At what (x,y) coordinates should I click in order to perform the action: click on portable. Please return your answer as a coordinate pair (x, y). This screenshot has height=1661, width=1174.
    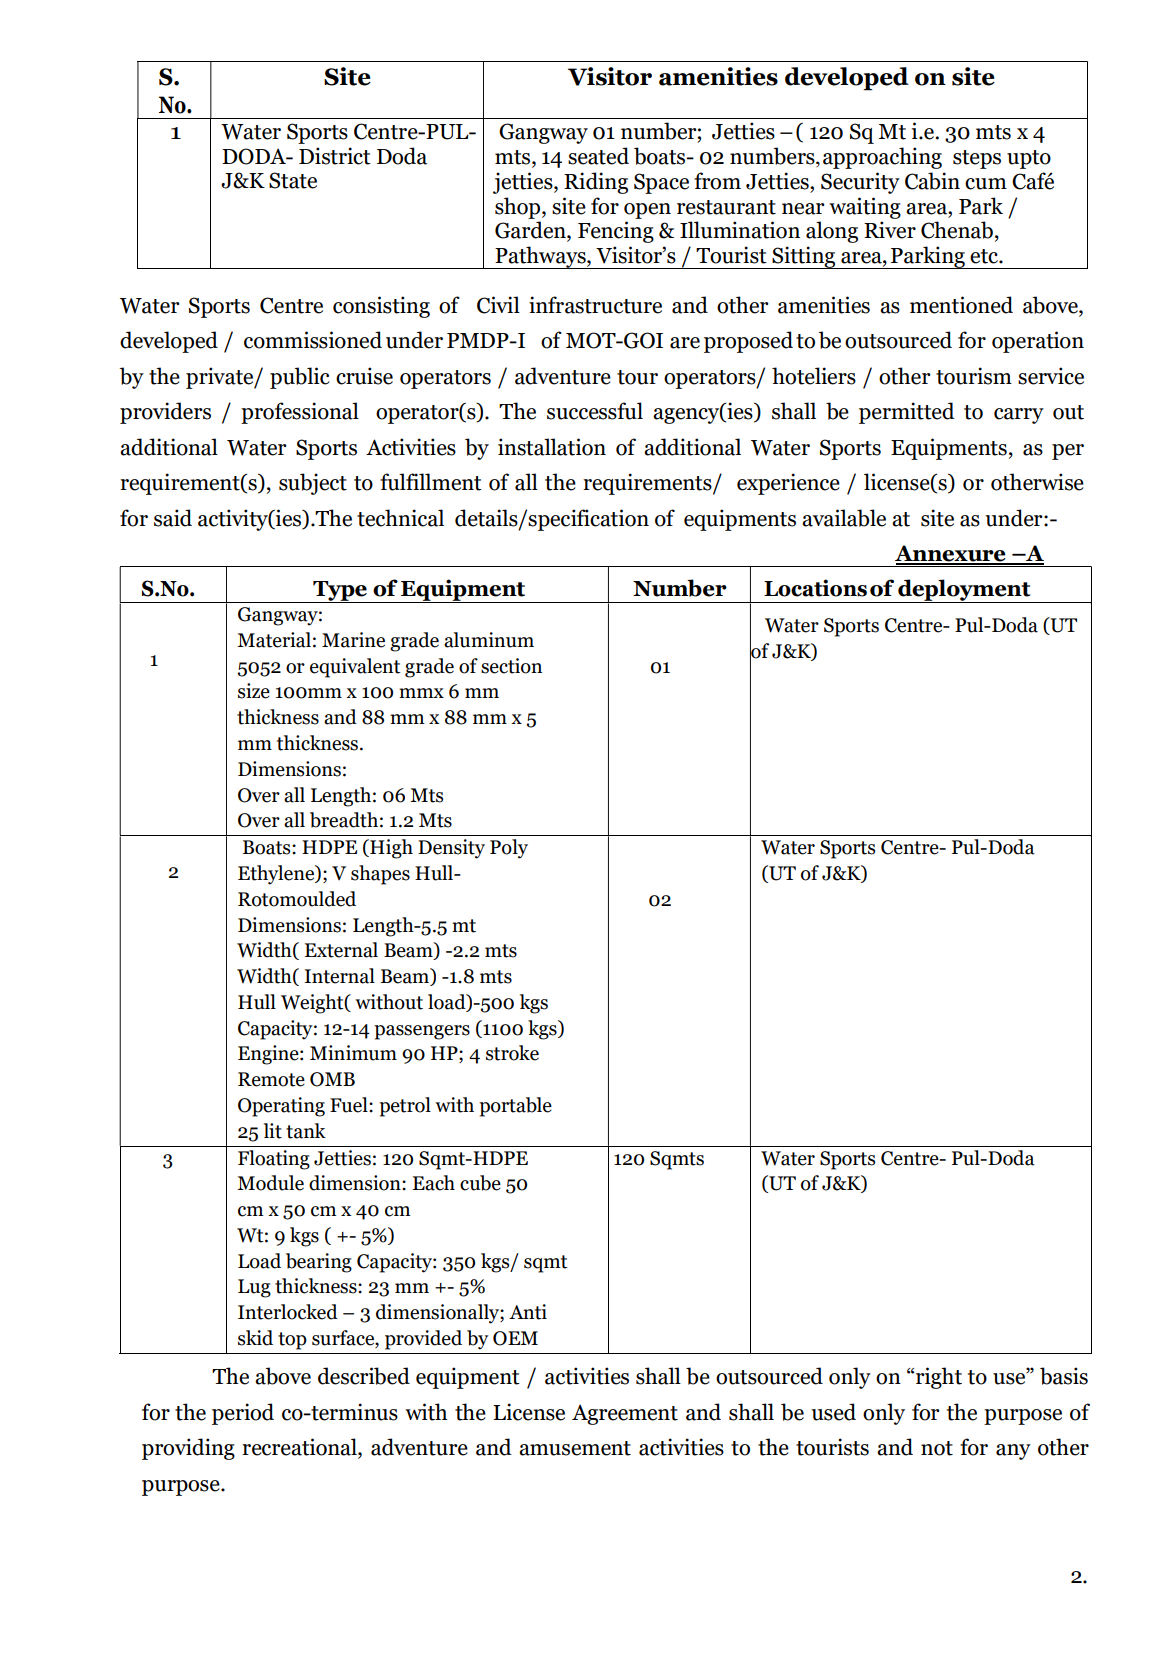
    Looking at the image, I should click on (515, 1107).
